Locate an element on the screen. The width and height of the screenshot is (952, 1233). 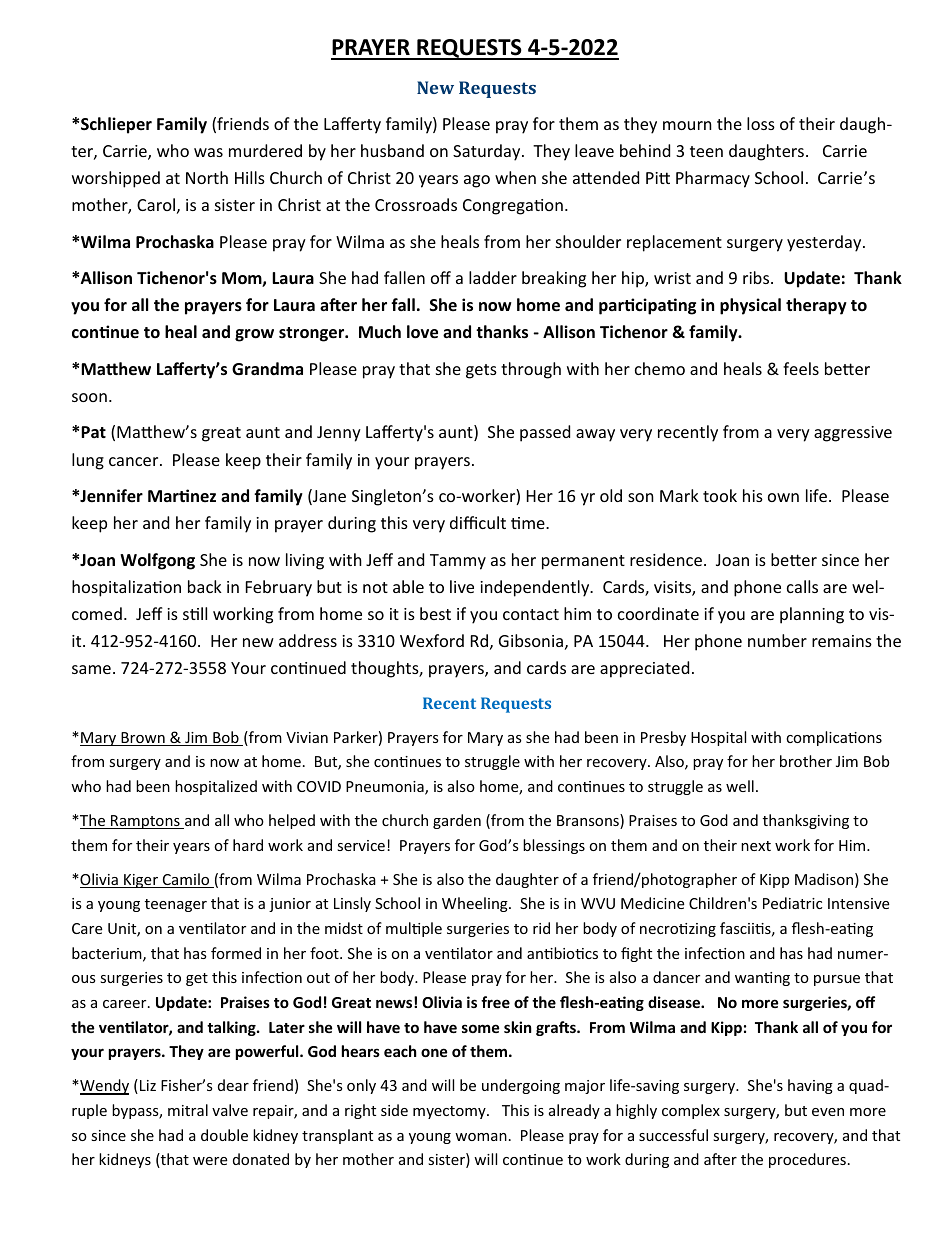
loss is located at coordinates (761, 123).
